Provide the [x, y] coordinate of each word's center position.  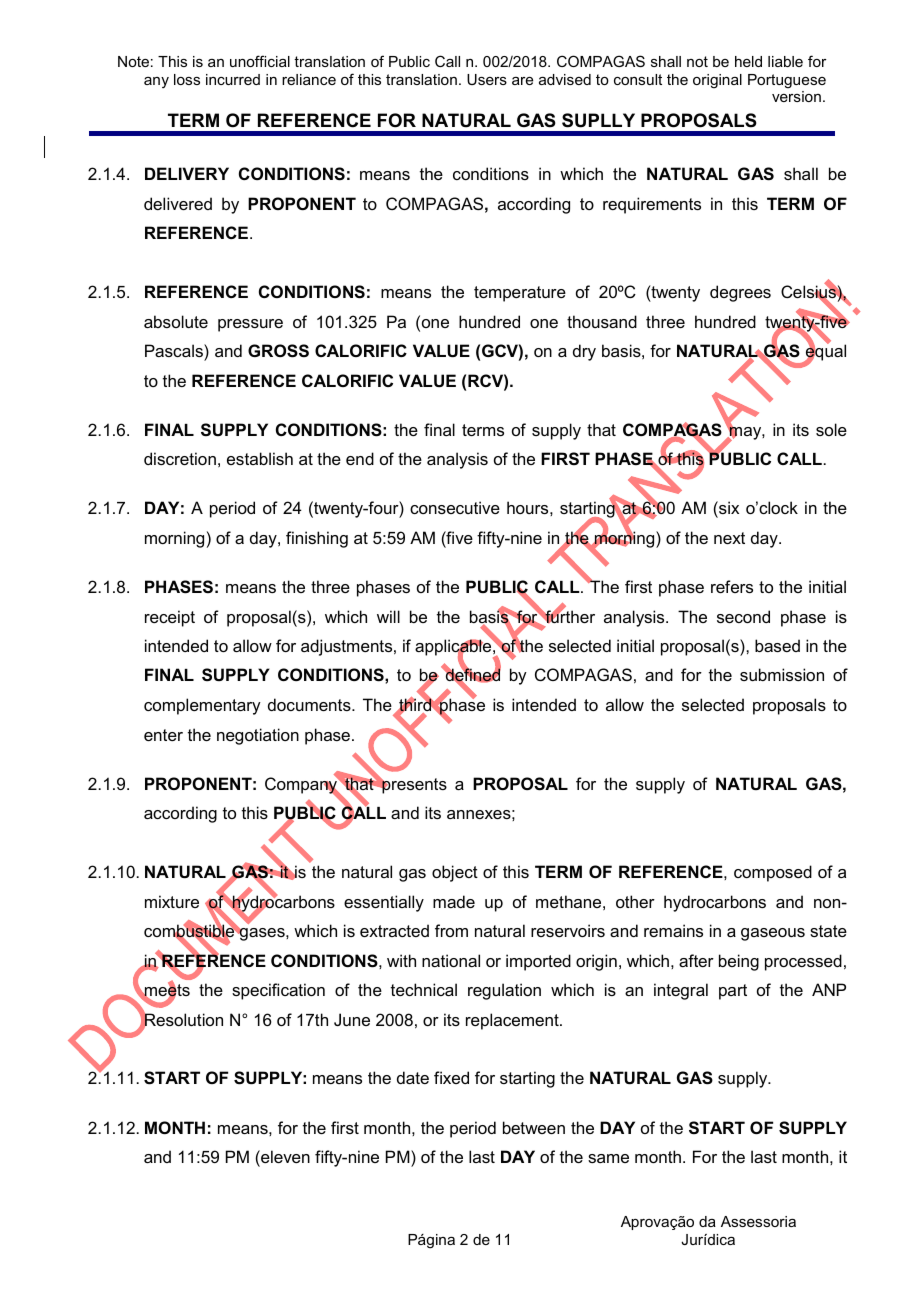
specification [278, 991]
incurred [233, 79]
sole [831, 429]
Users [487, 79]
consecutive [455, 507]
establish [260, 458]
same [608, 1158]
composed [773, 873]
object [455, 873]
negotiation [258, 736]
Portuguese [787, 81]
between [534, 1127]
